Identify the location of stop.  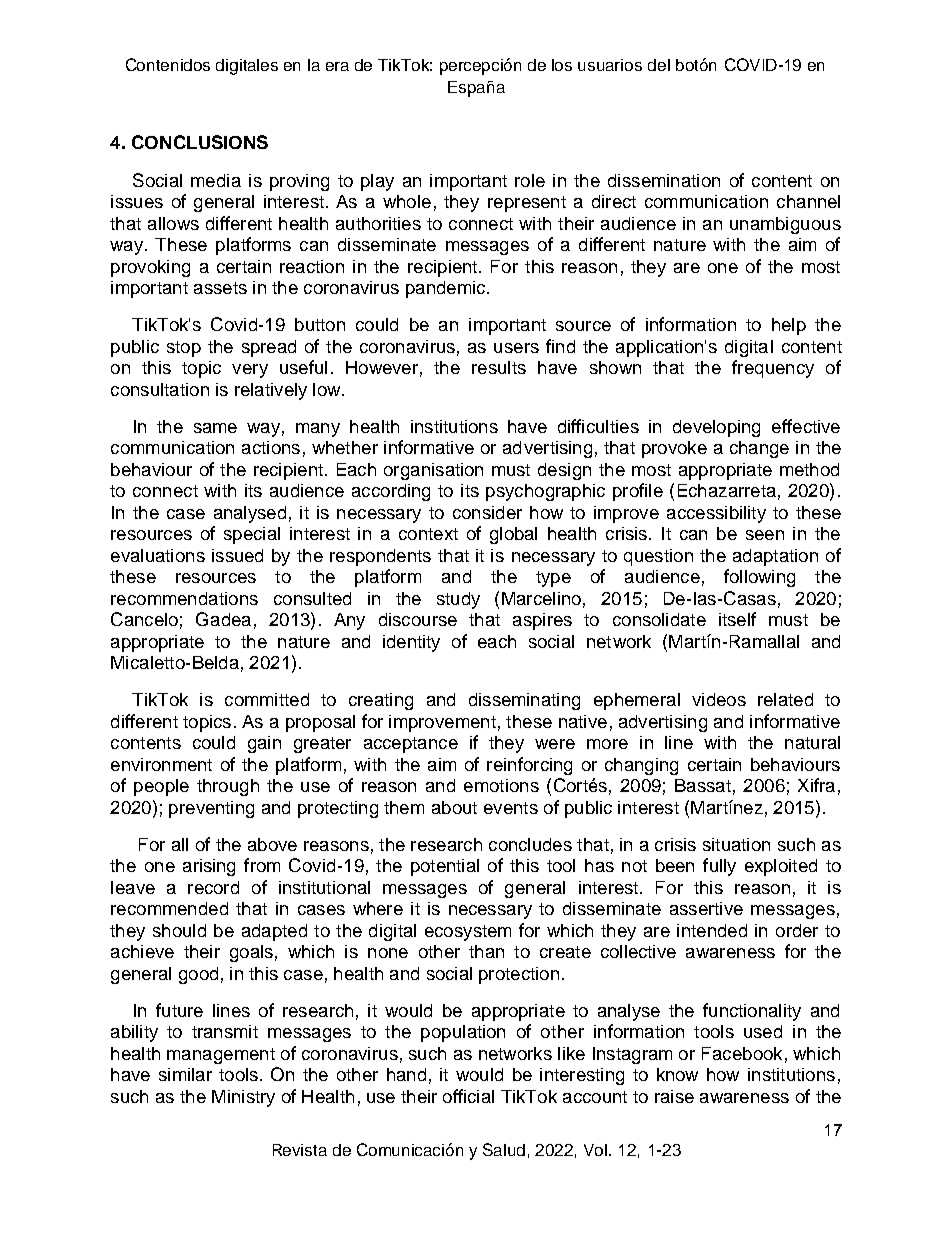
(184, 349).
